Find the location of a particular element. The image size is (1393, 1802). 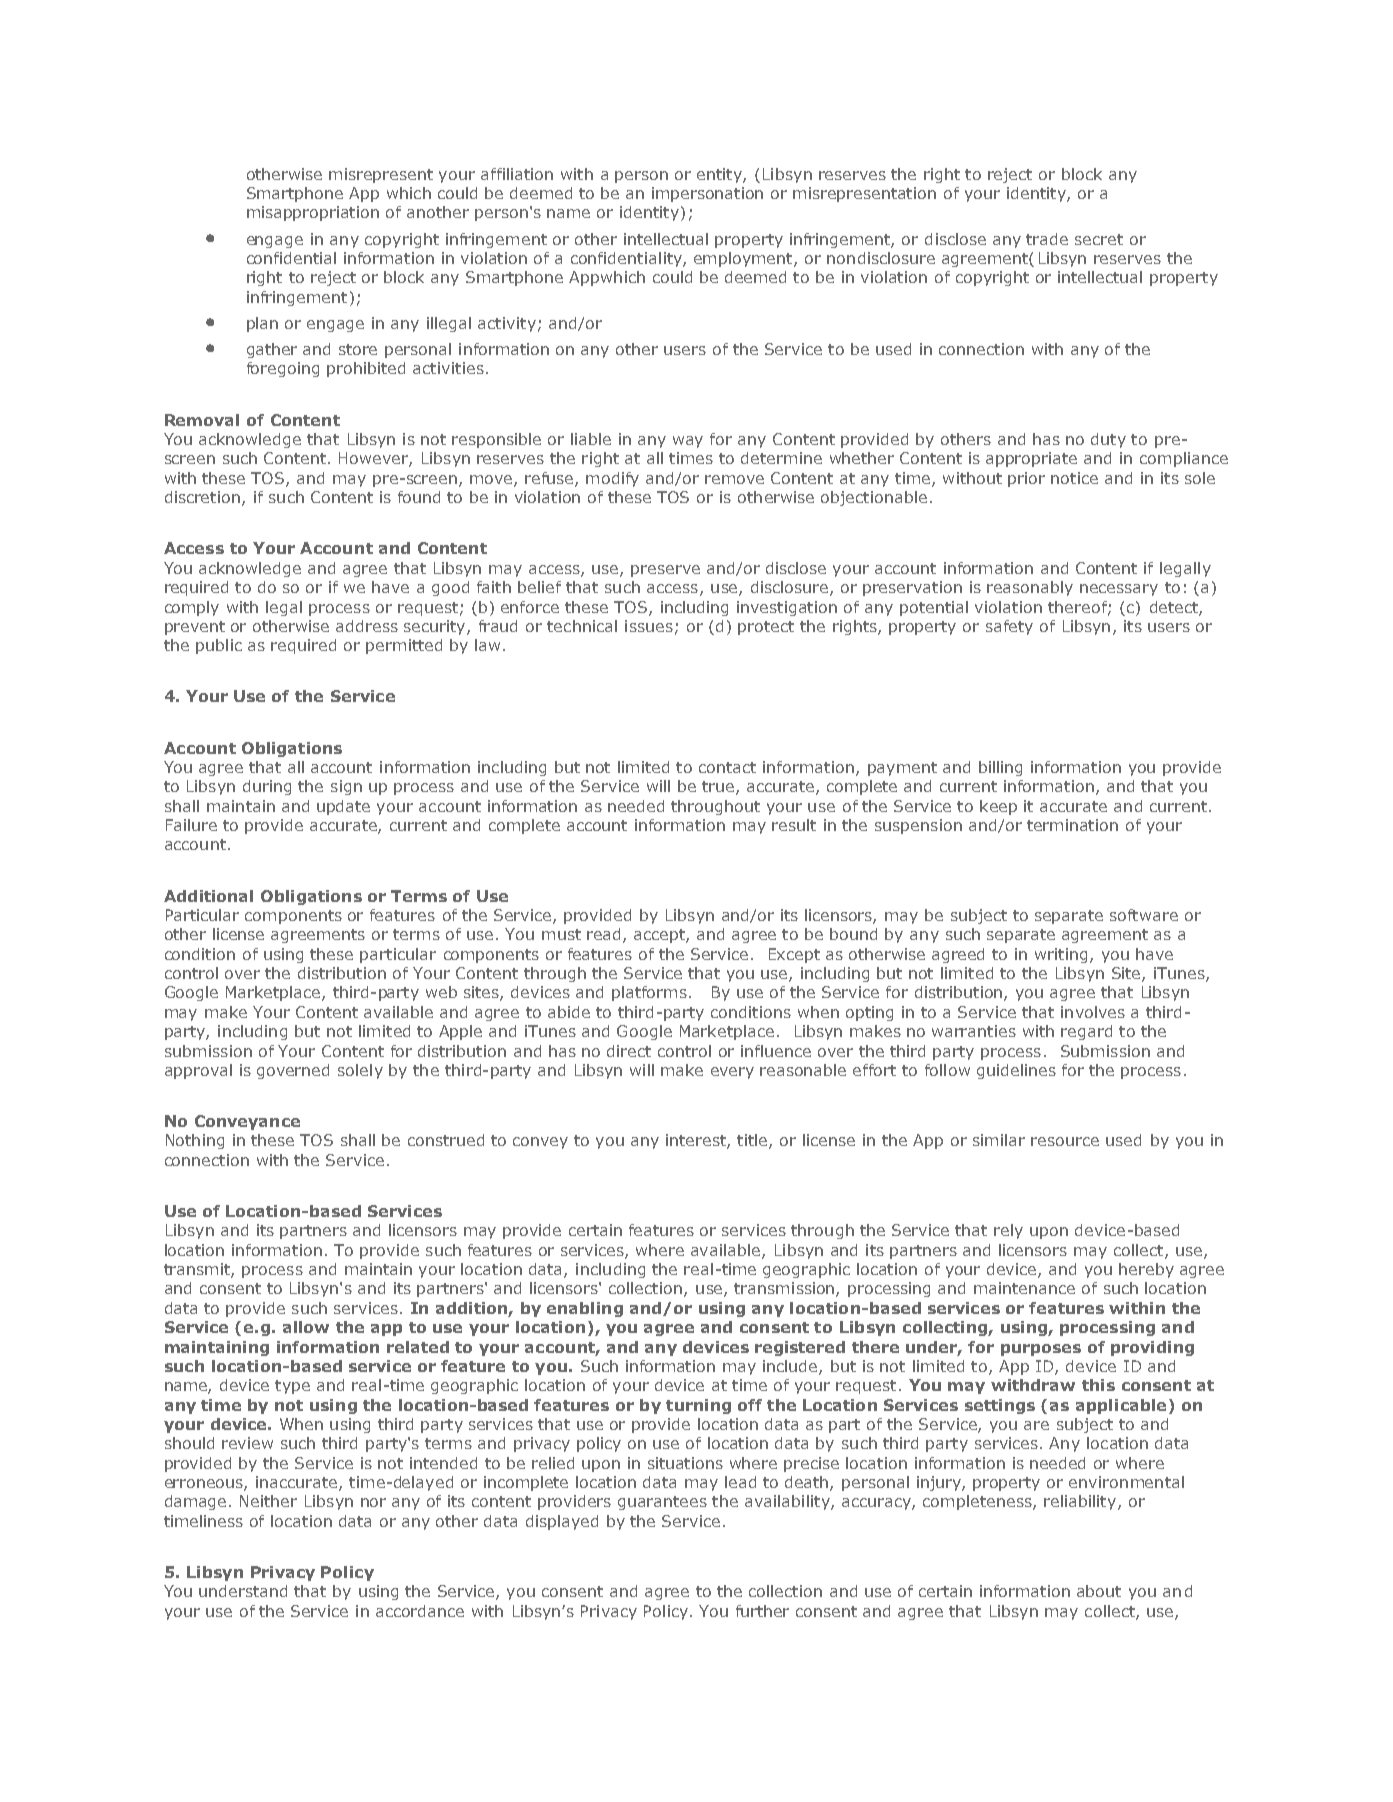

guarantees is located at coordinates (662, 1503).
